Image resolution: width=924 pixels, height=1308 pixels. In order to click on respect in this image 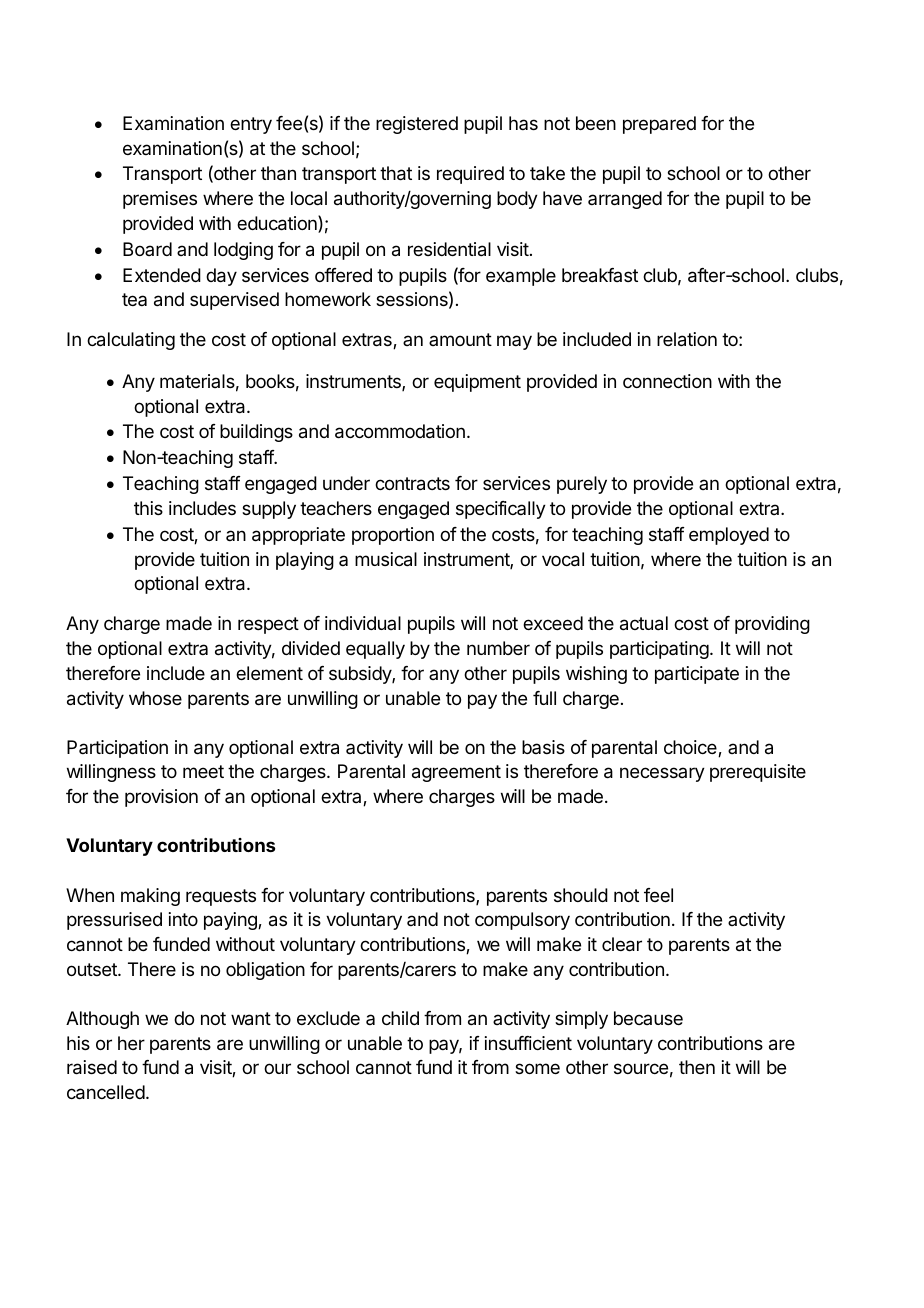, I will do `click(268, 625)`.
